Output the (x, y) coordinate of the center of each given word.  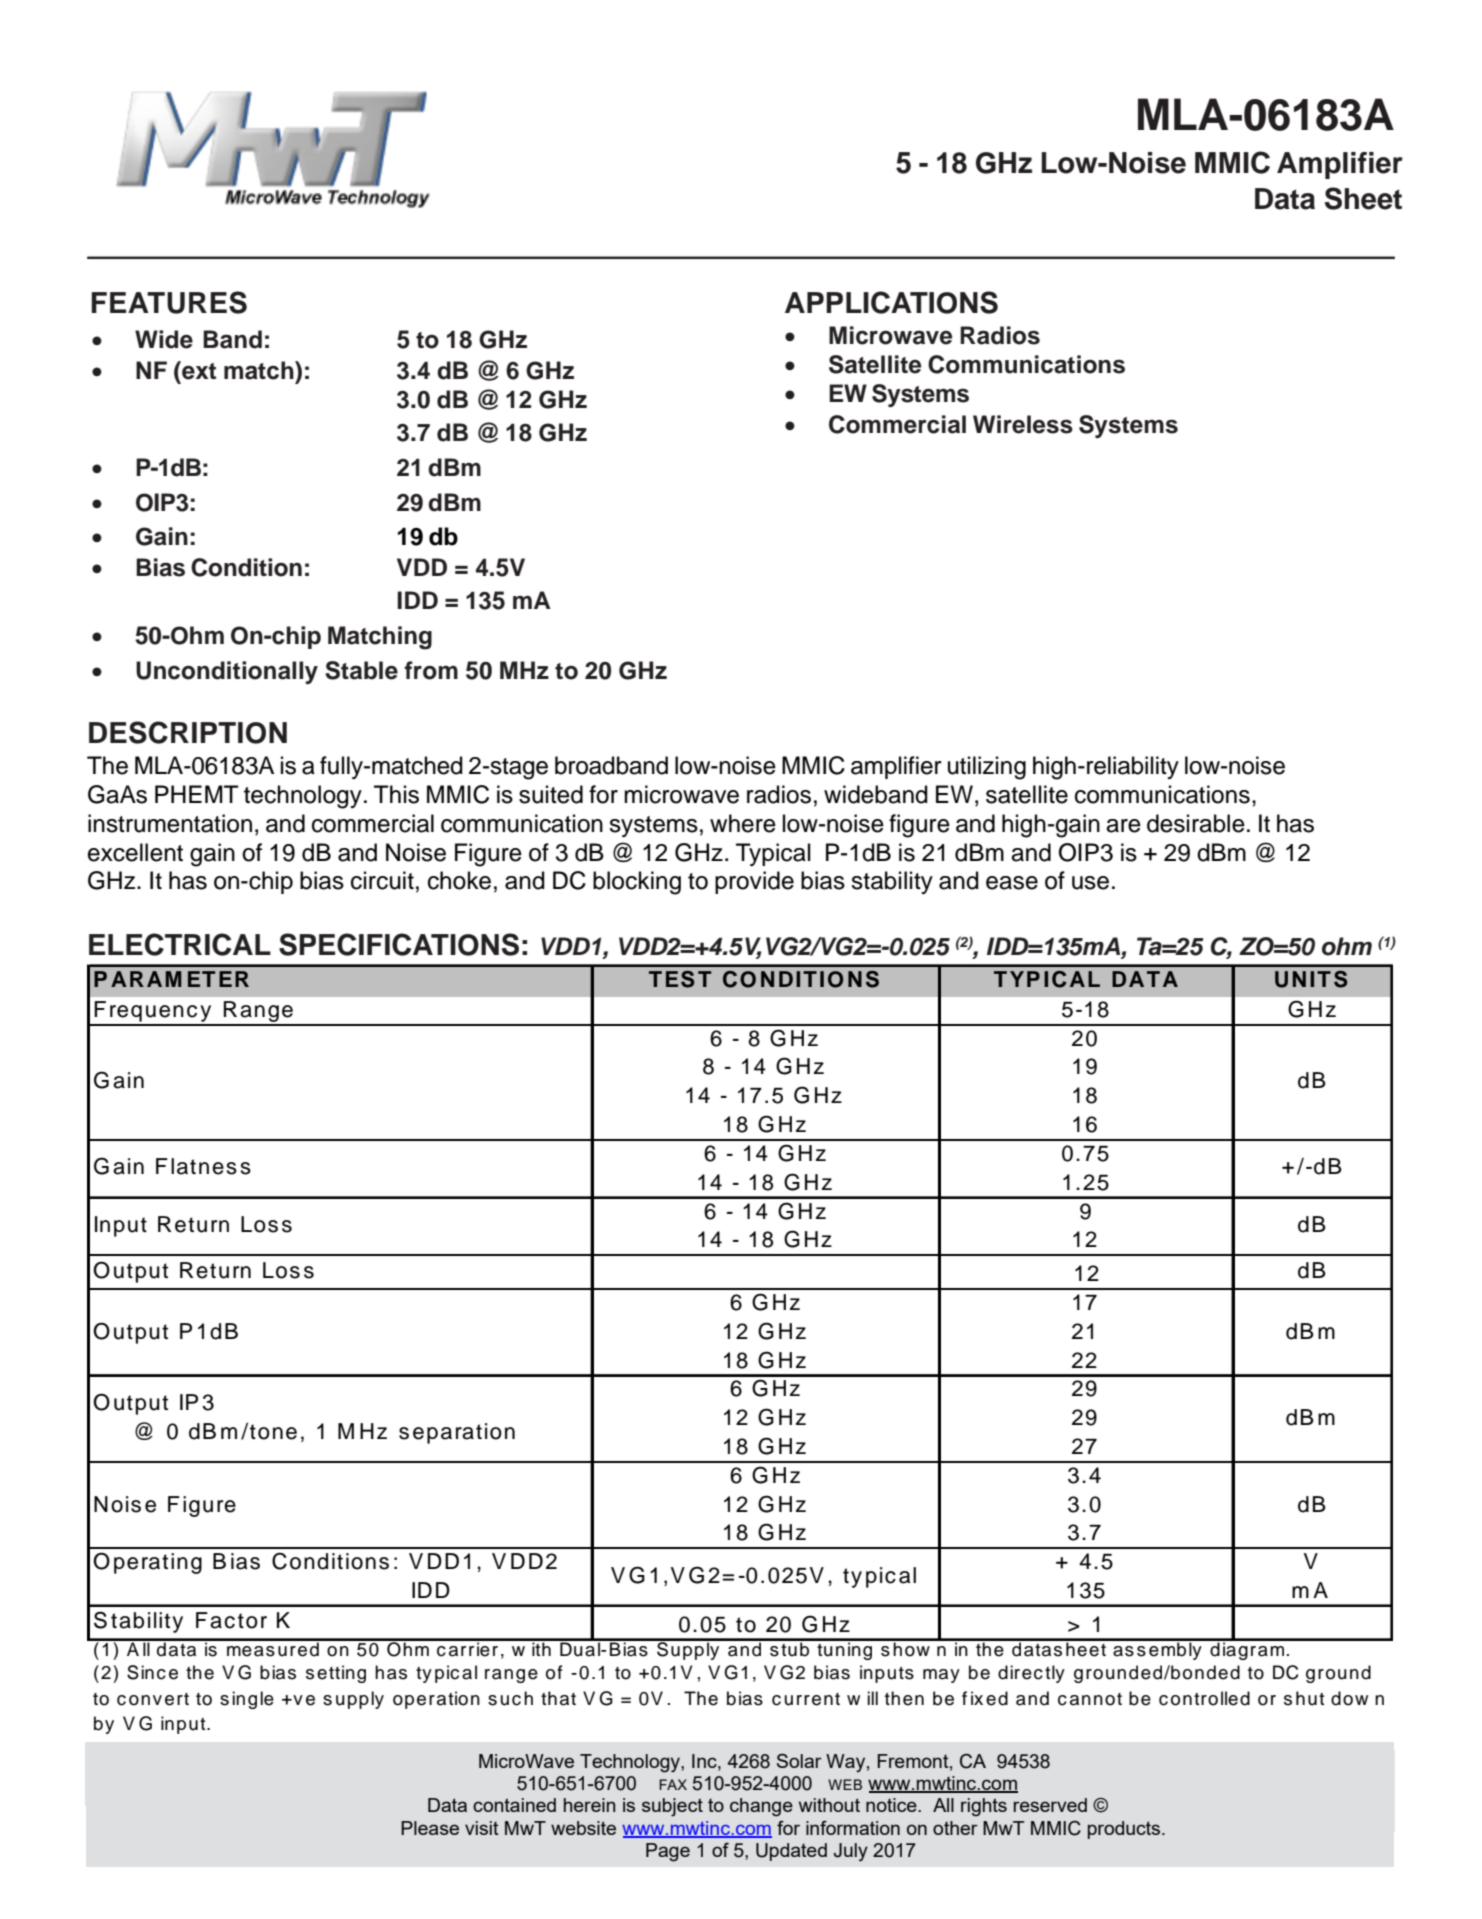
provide (754, 882)
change (761, 1807)
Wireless (1023, 424)
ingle (253, 1700)
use (1090, 883)
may (941, 1676)
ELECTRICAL (180, 944)
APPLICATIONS (891, 302)
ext (198, 370)
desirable (1196, 823)
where (743, 823)
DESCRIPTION (188, 732)
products (1125, 1830)
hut (1310, 1698)
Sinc (146, 1672)
